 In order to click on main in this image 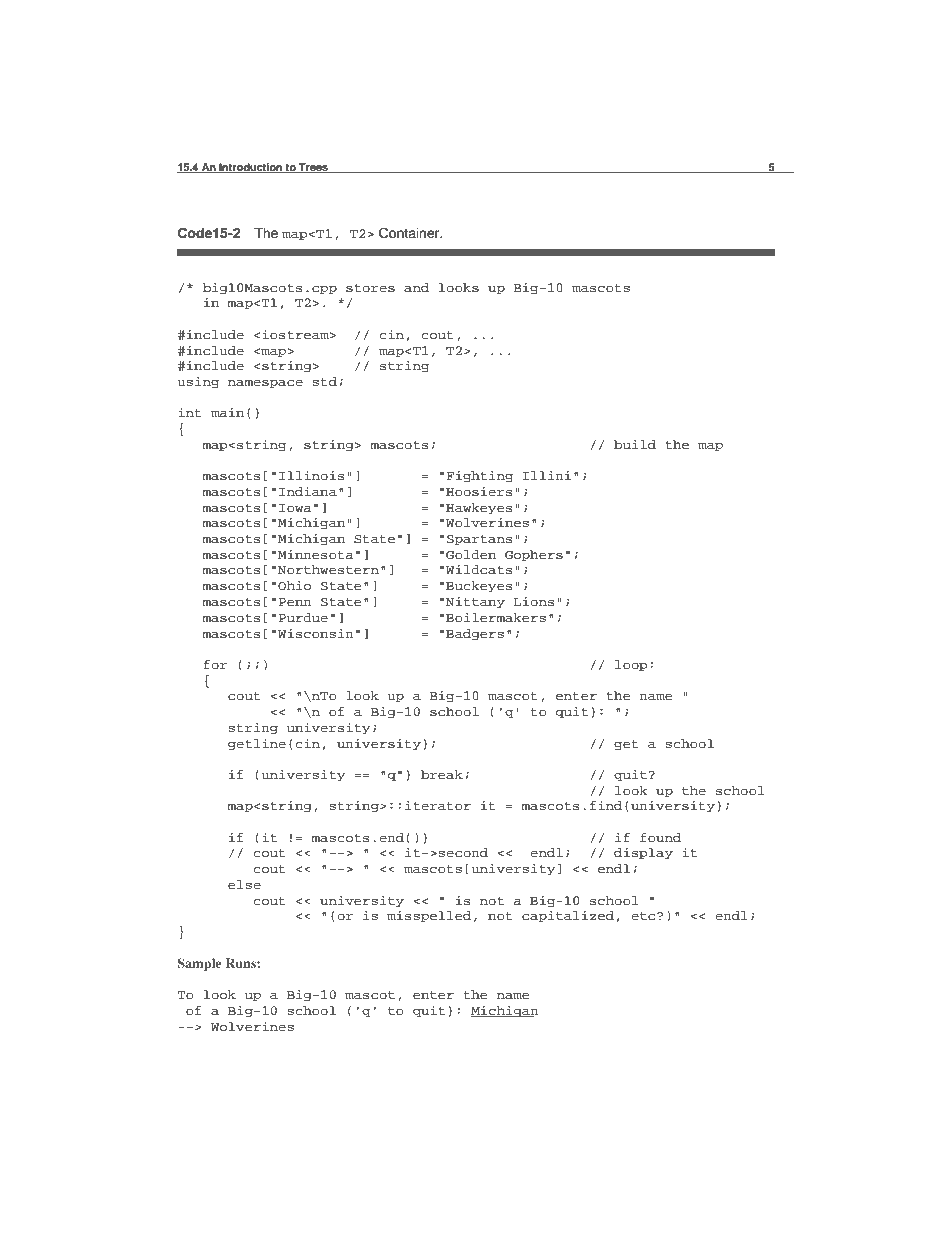, I will do `click(227, 412)`.
